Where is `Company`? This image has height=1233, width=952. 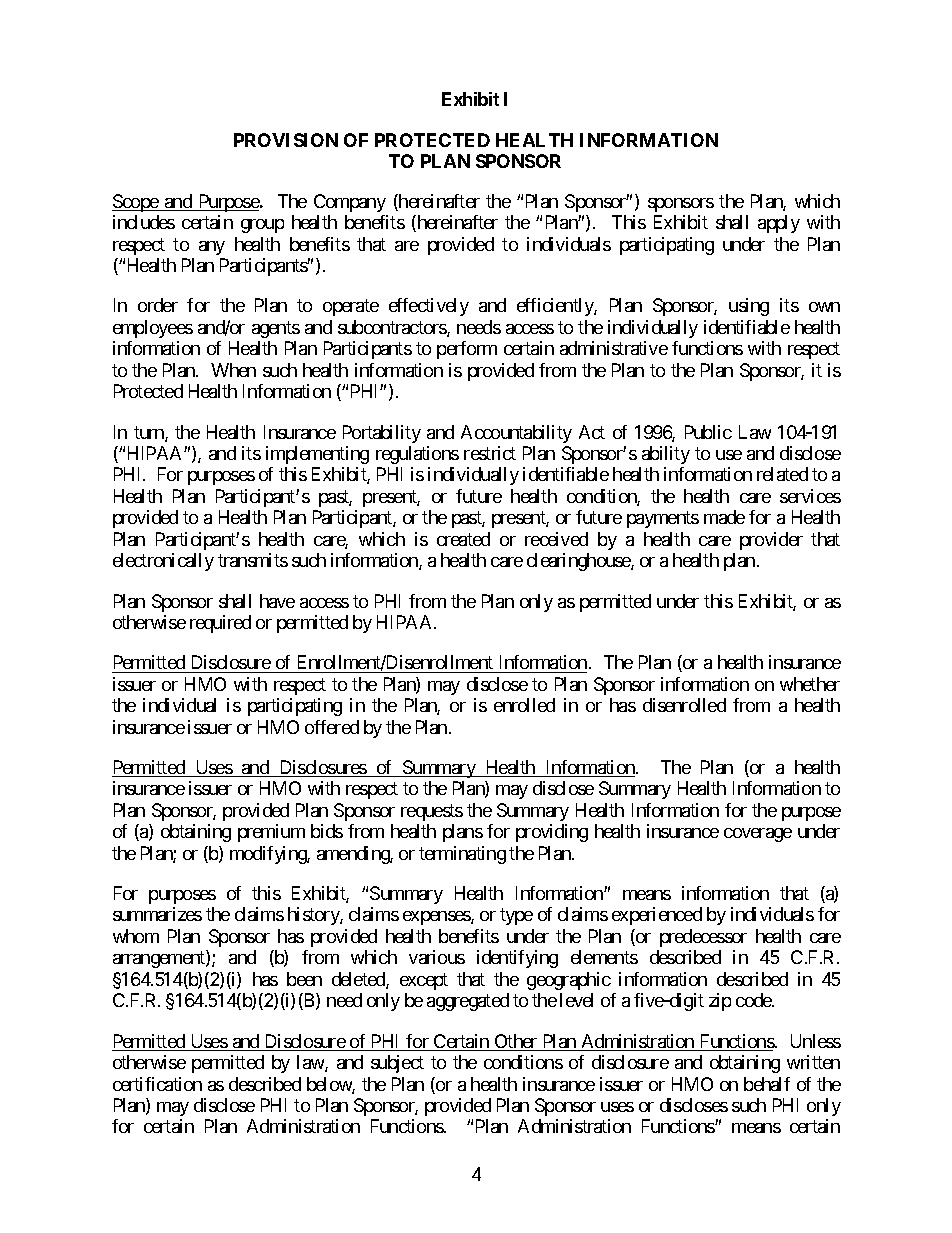 Company is located at coordinates (350, 203).
